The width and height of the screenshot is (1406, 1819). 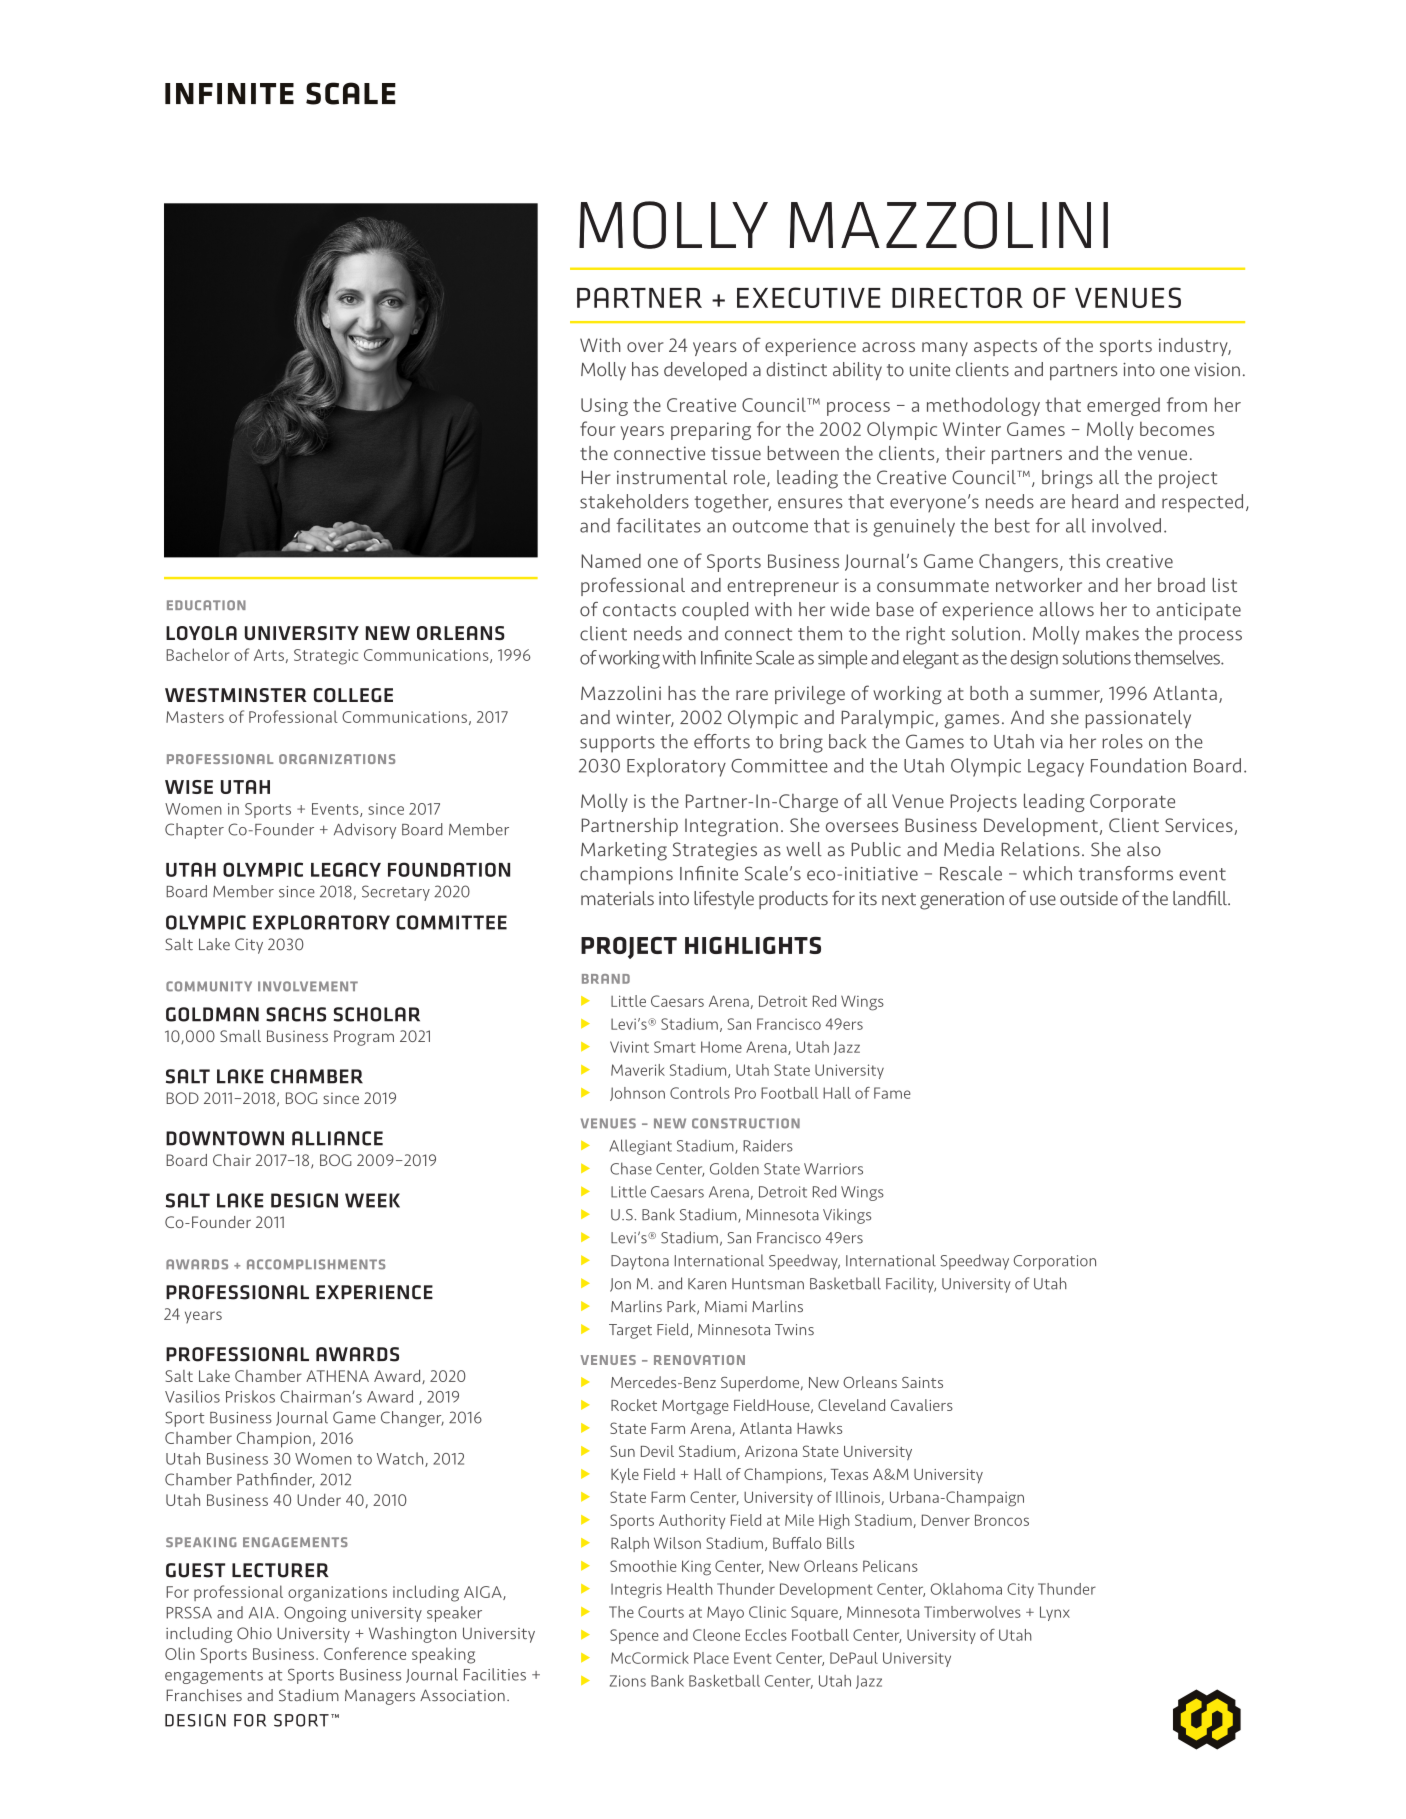 What do you see at coordinates (752, 695) in the screenshot?
I see `rare` at bounding box center [752, 695].
